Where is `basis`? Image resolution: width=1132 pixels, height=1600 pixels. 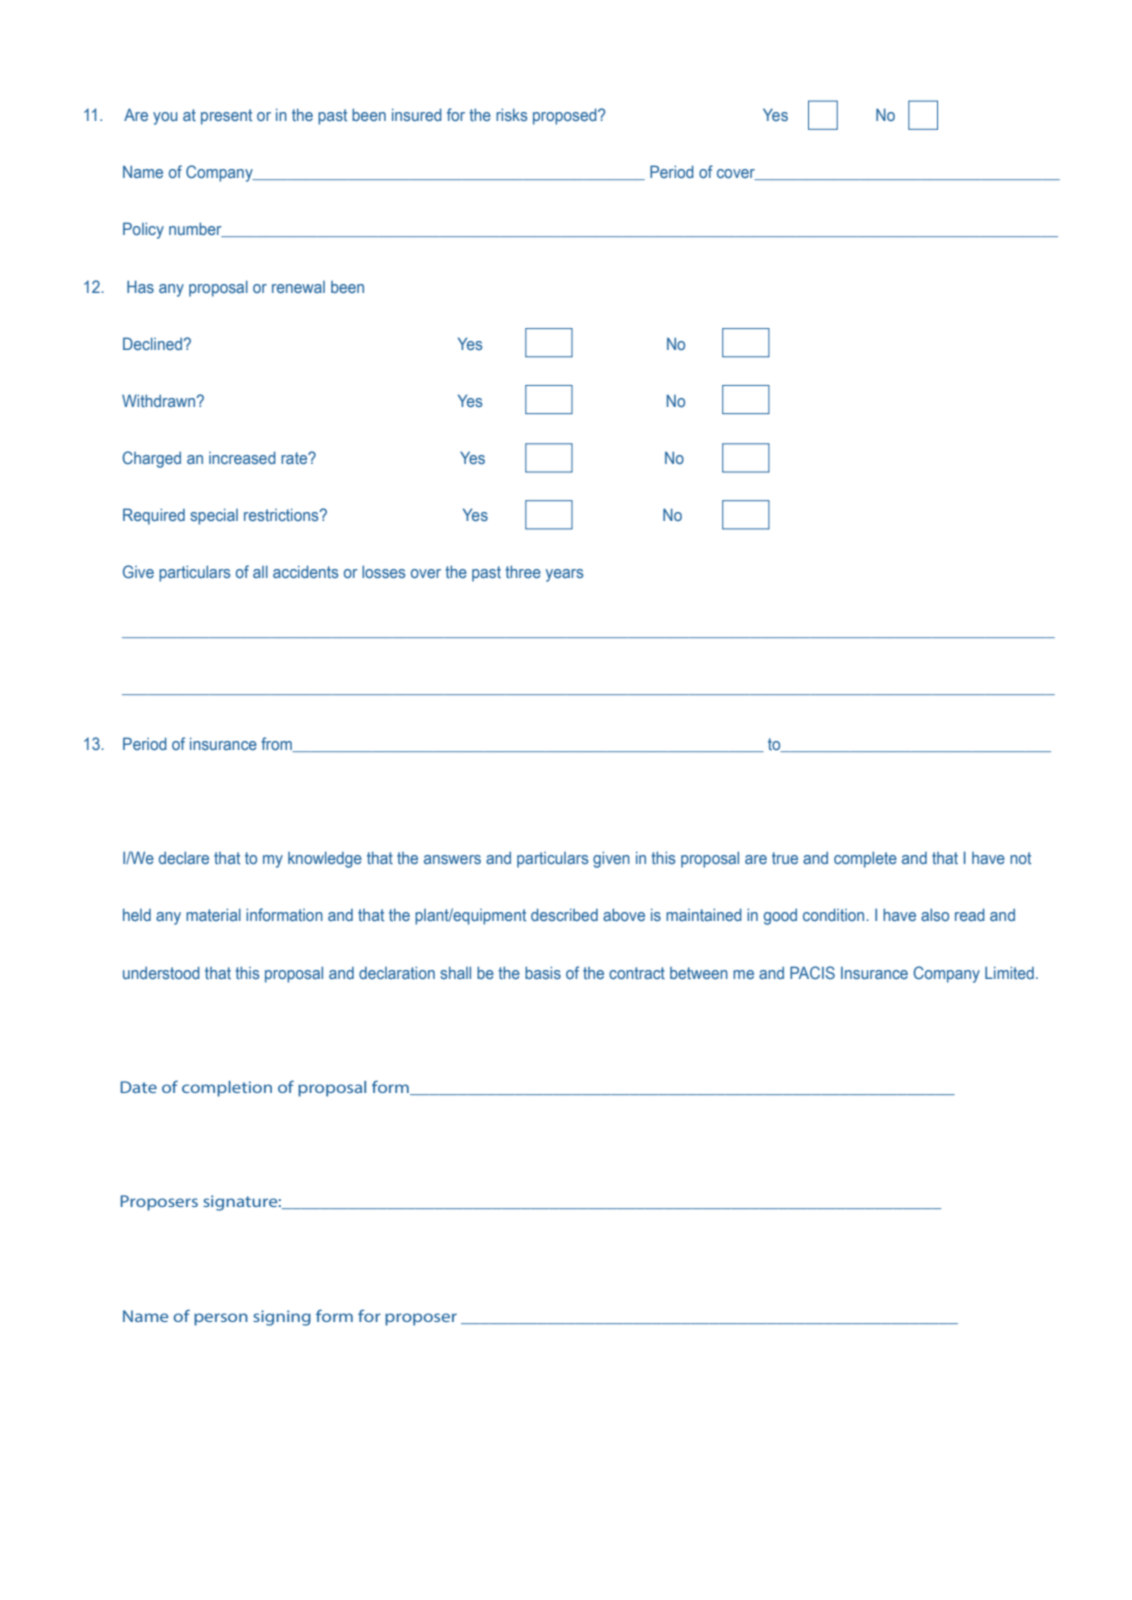
basis is located at coordinates (543, 972).
